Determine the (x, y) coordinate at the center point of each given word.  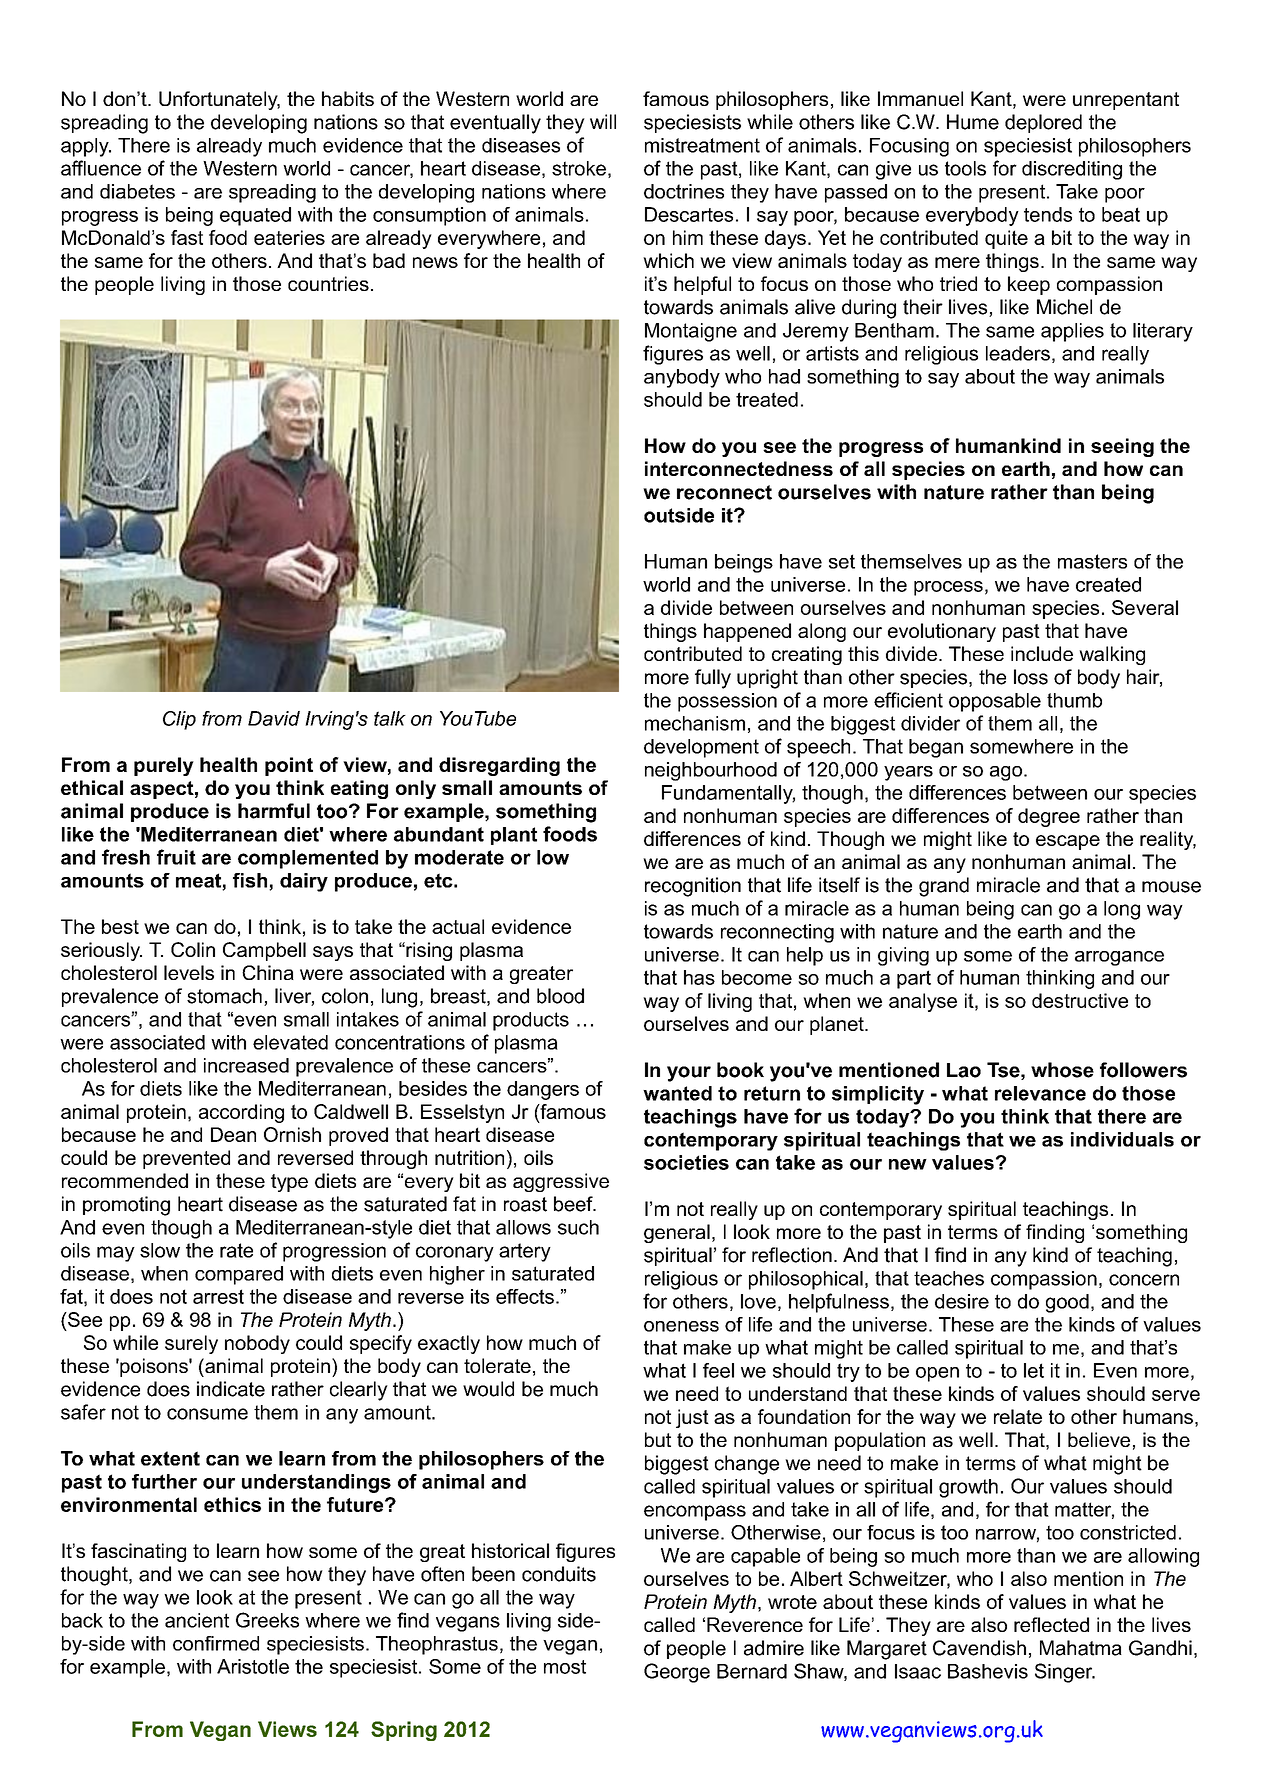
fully (713, 679)
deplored (1043, 123)
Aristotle (253, 1666)
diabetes (137, 191)
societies (686, 1162)
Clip (179, 720)
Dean (233, 1134)
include (1042, 653)
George (677, 1673)
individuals (1122, 1139)
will (603, 121)
